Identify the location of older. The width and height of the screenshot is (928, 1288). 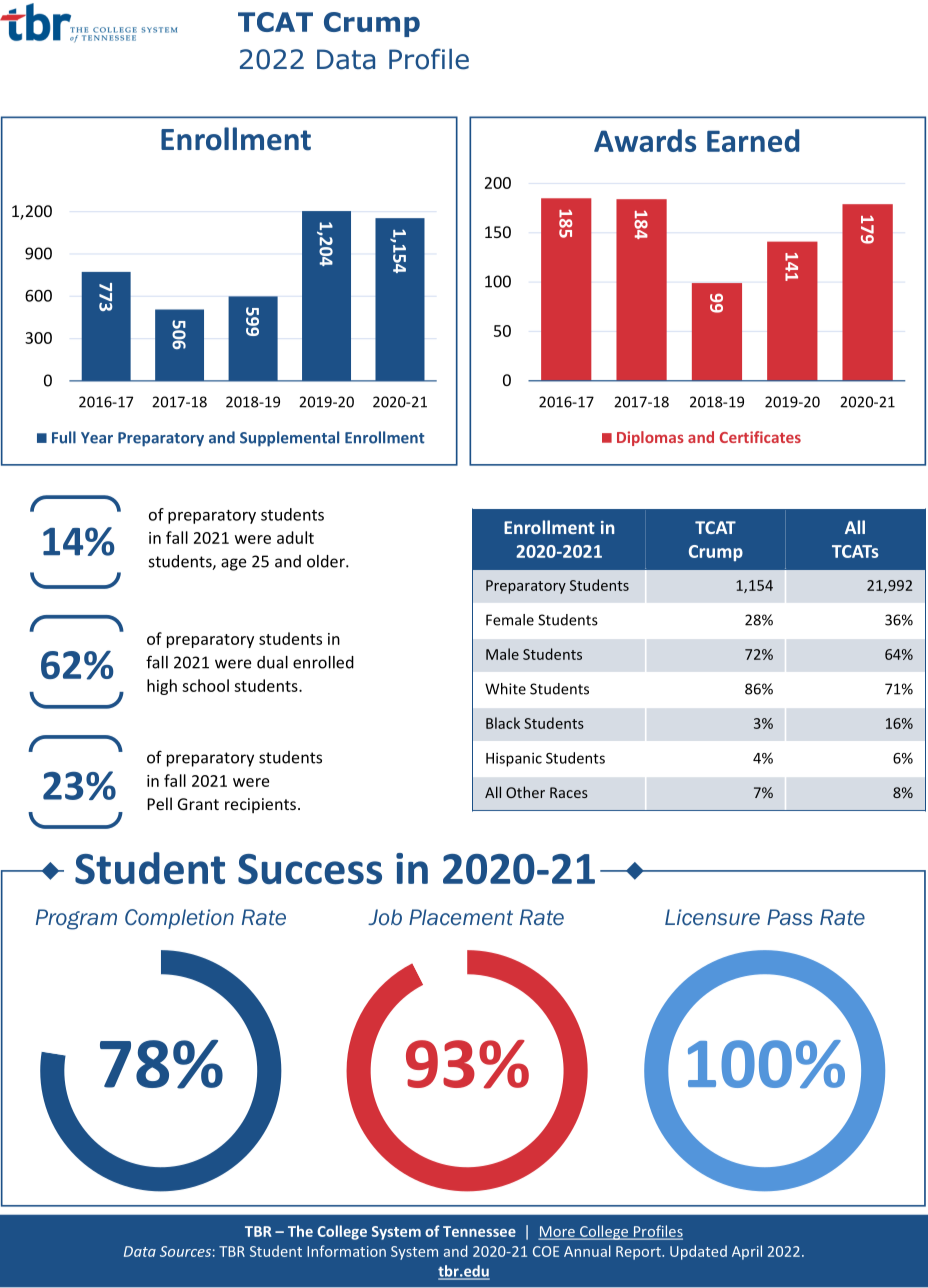
(327, 561).
